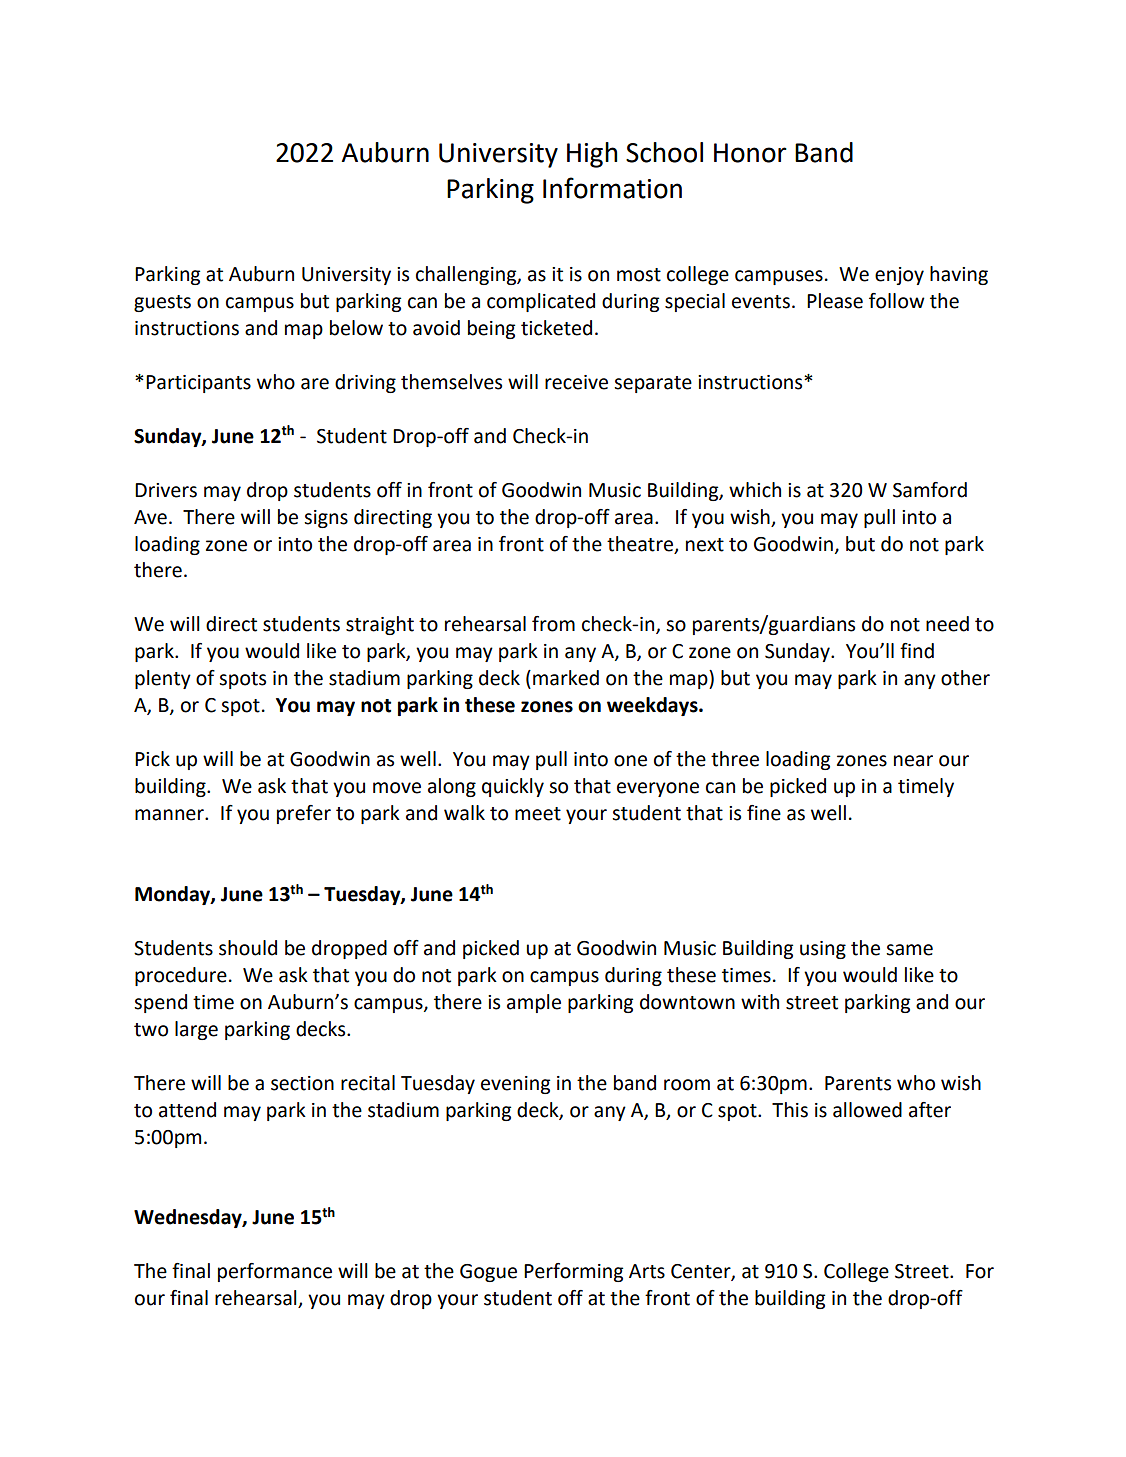 This screenshot has width=1126, height=1457. What do you see at coordinates (867, 1110) in the screenshot?
I see `allowed` at bounding box center [867, 1110].
